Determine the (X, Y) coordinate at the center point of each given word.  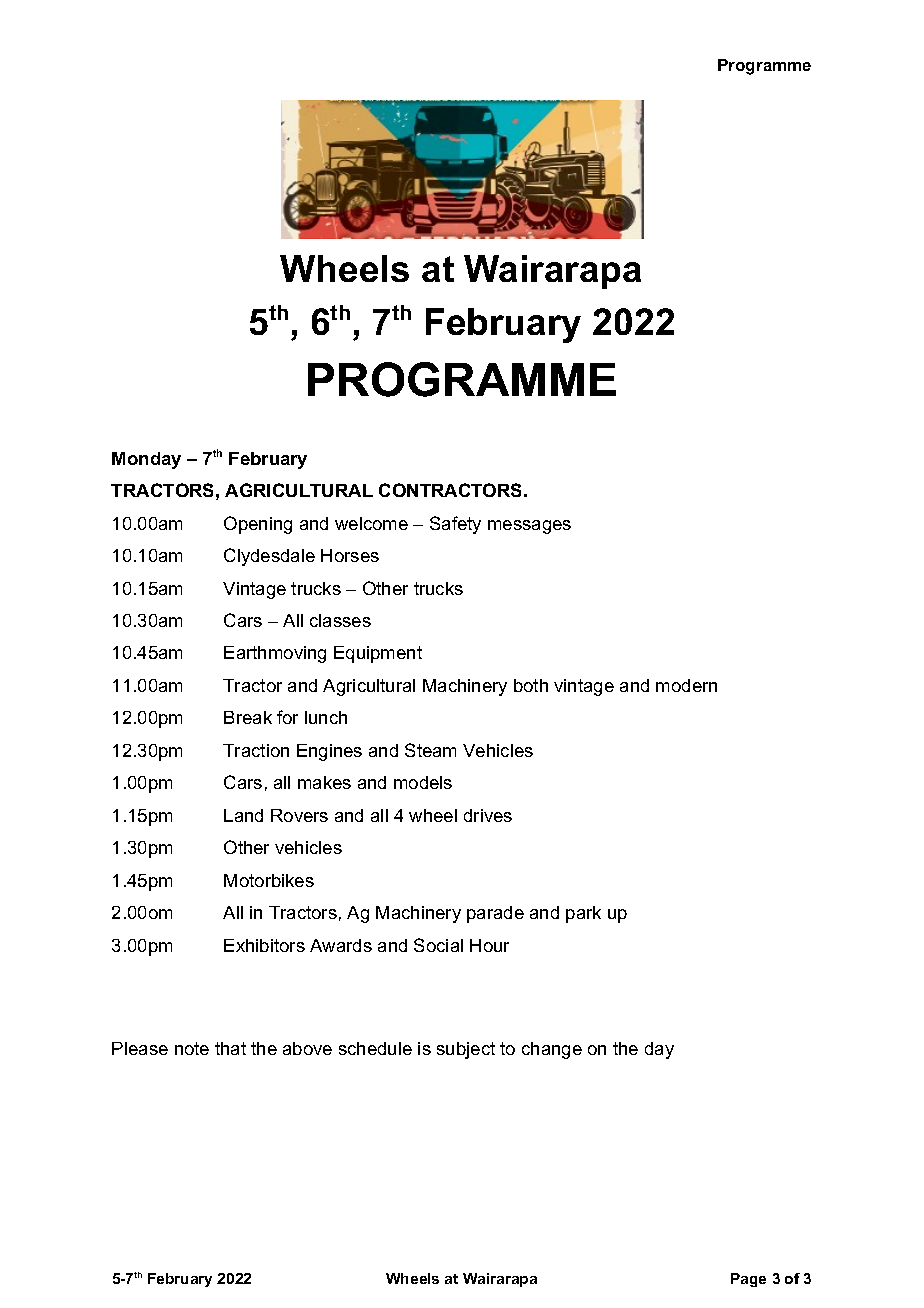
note (192, 1048)
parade (495, 914)
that (230, 1048)
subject (466, 1050)
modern (686, 685)
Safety (455, 525)
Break (248, 717)
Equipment (378, 654)
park (583, 914)
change (552, 1050)
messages (529, 527)
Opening (258, 525)
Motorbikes (269, 880)
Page (748, 1280)
